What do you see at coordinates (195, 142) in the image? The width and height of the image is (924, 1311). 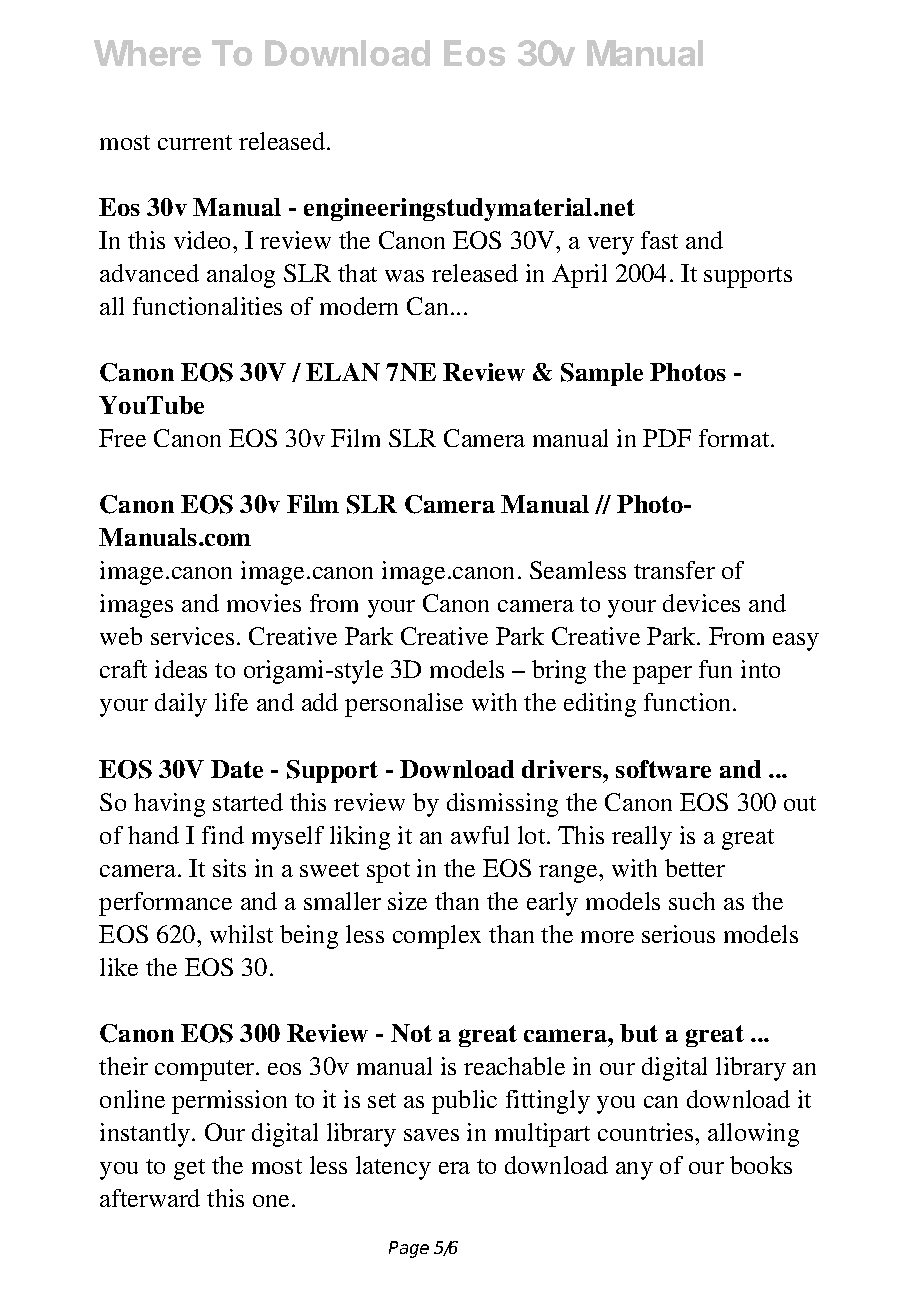 I see `current` at bounding box center [195, 142].
